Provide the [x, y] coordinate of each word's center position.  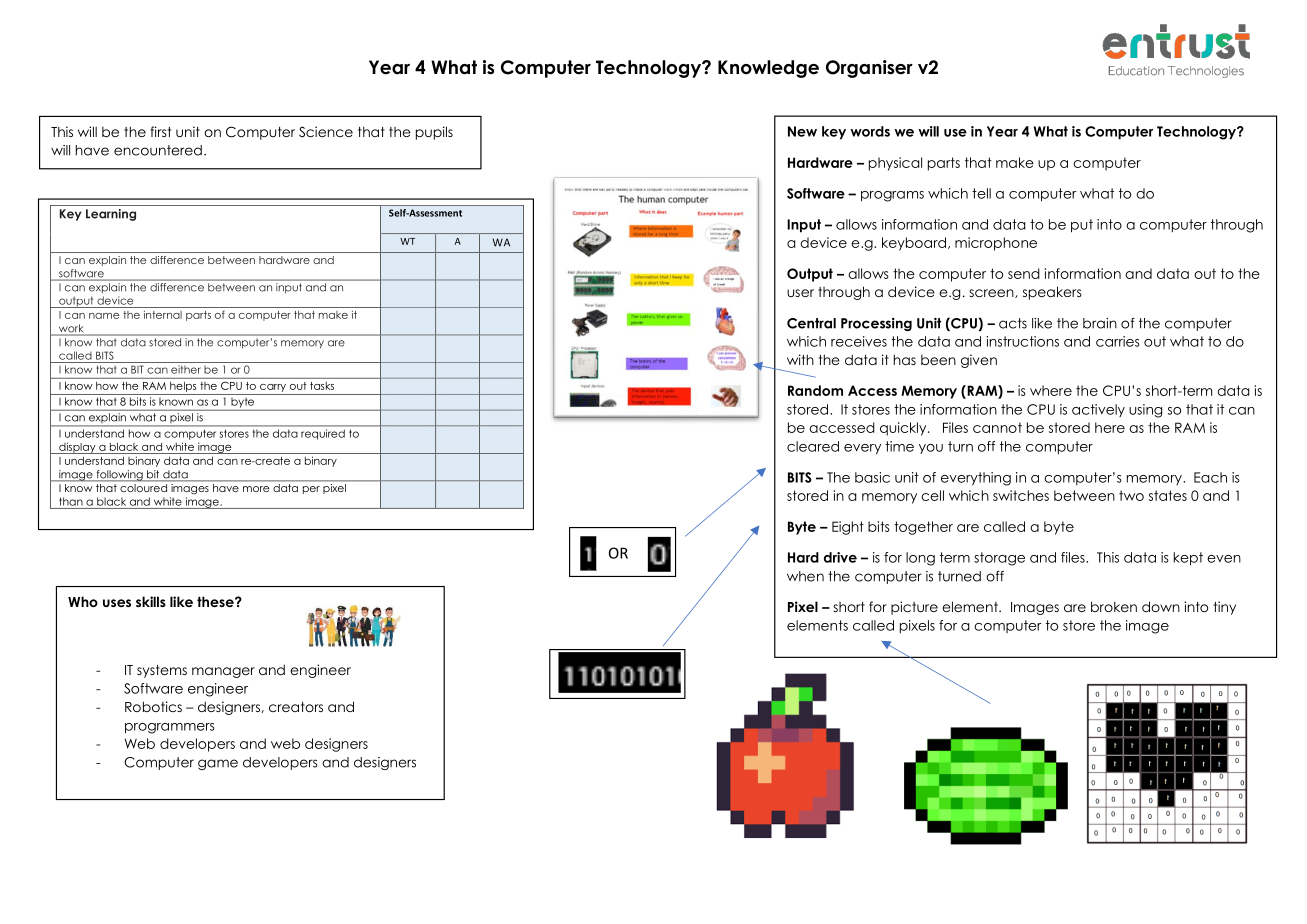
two [1131, 495]
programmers [170, 728]
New [802, 131]
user [800, 293]
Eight [848, 528]
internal [163, 314]
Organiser [869, 69]
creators [296, 707]
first [160, 131]
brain [1100, 323]
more [256, 489]
